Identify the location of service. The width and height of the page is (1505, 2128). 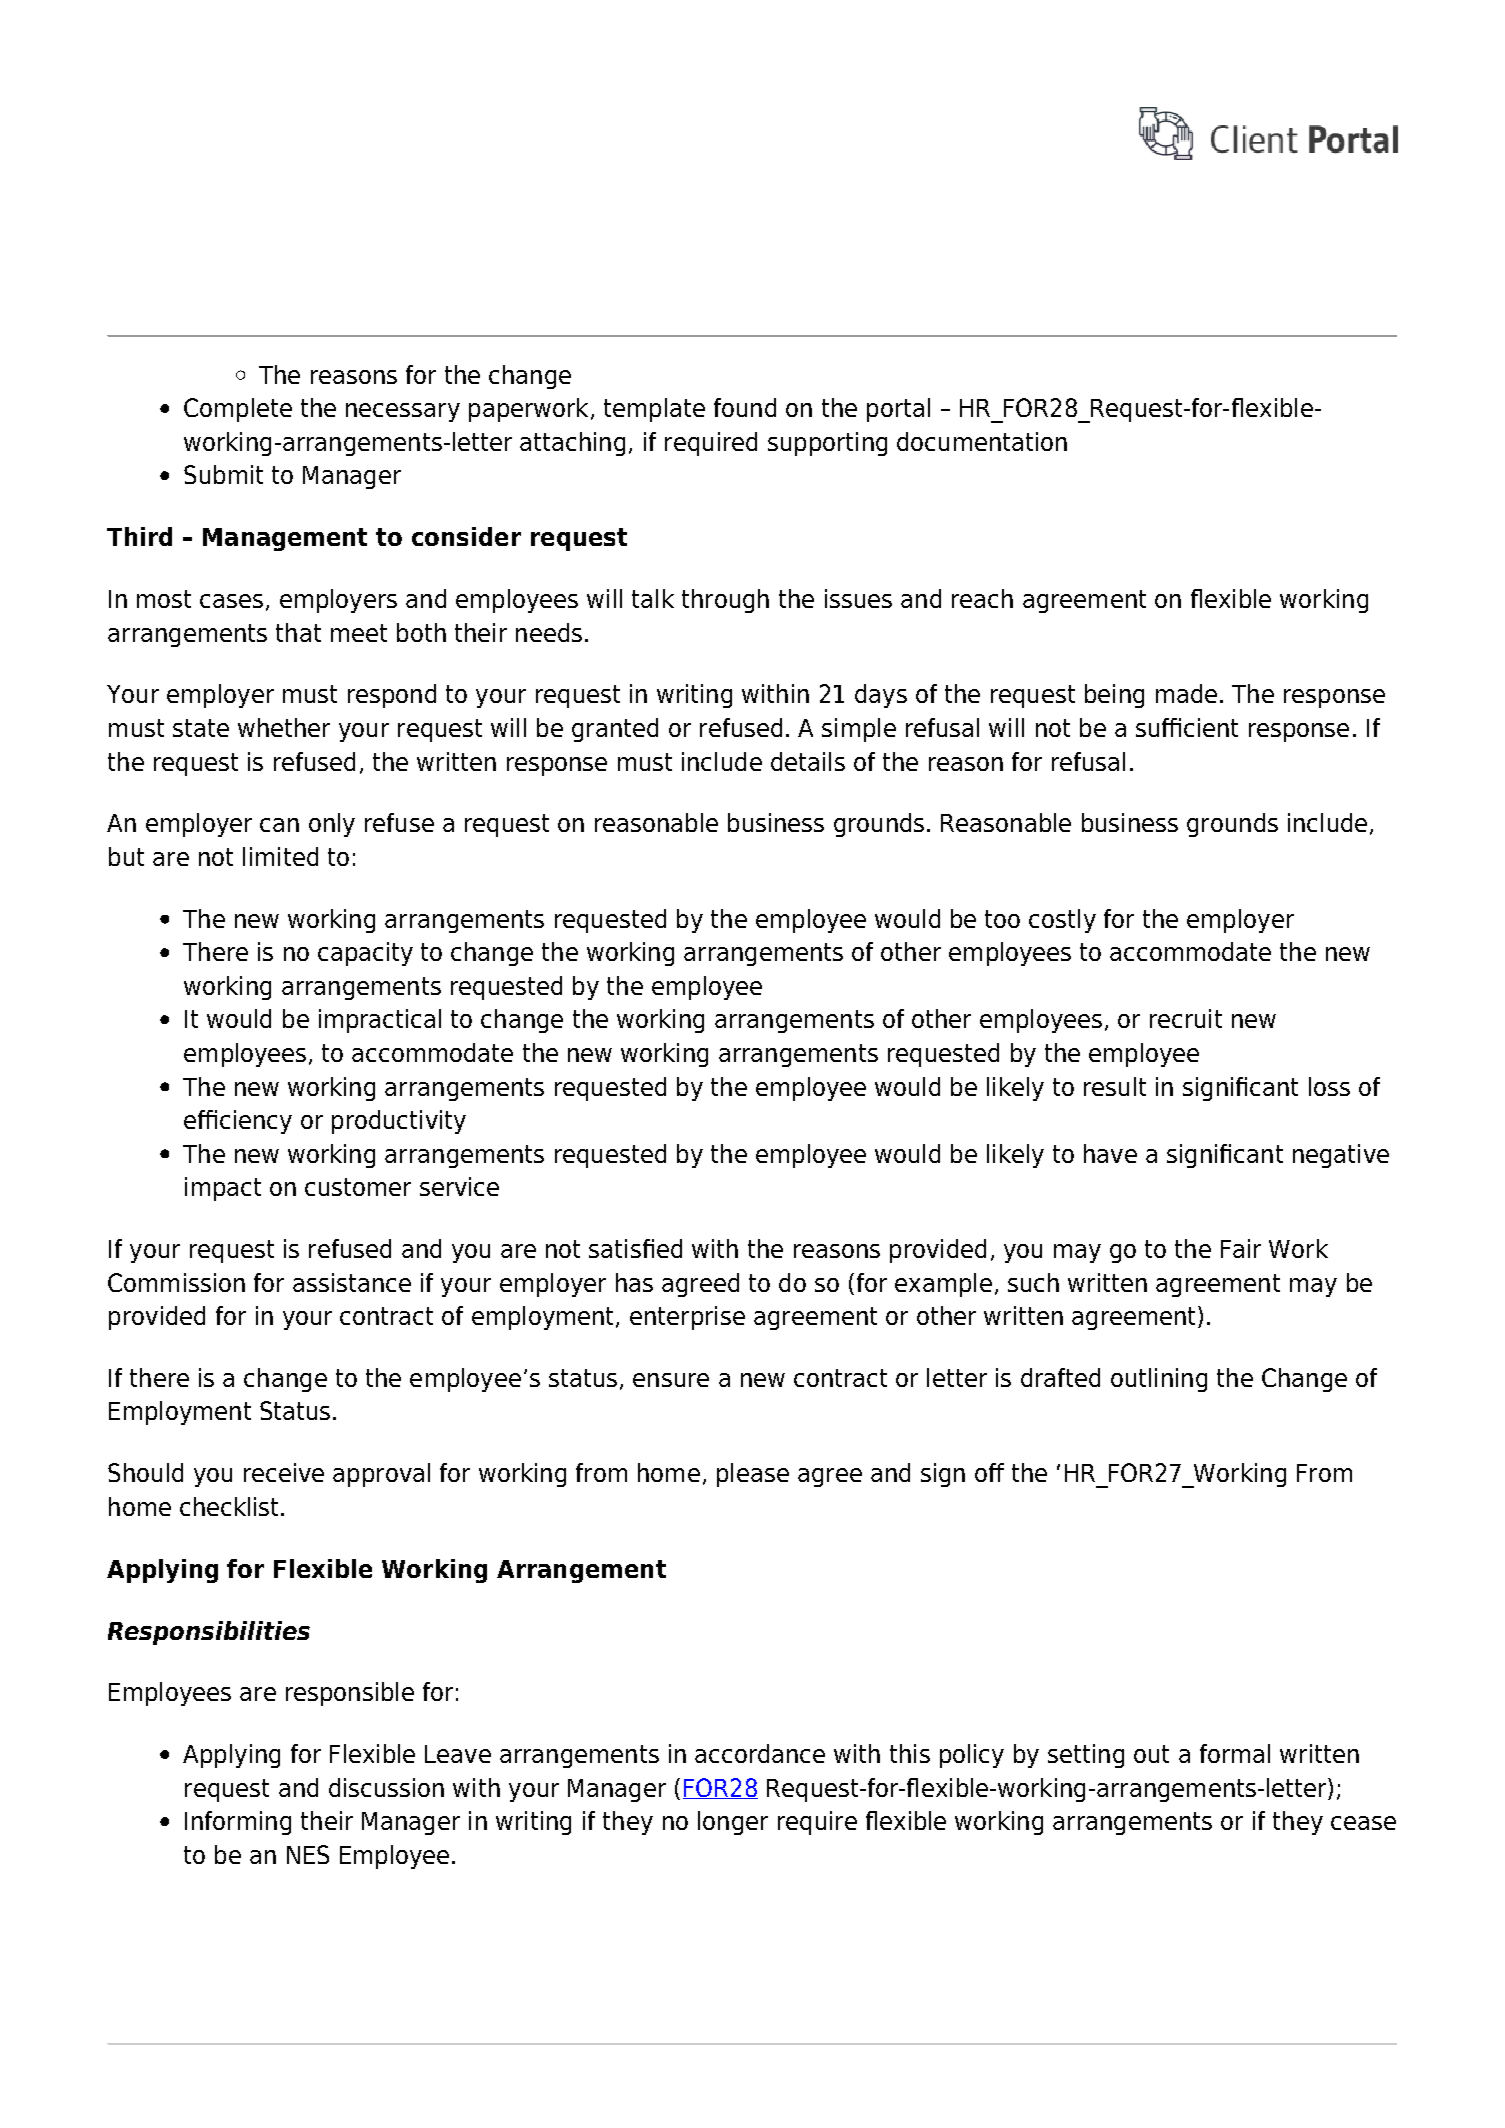
(459, 1186).
